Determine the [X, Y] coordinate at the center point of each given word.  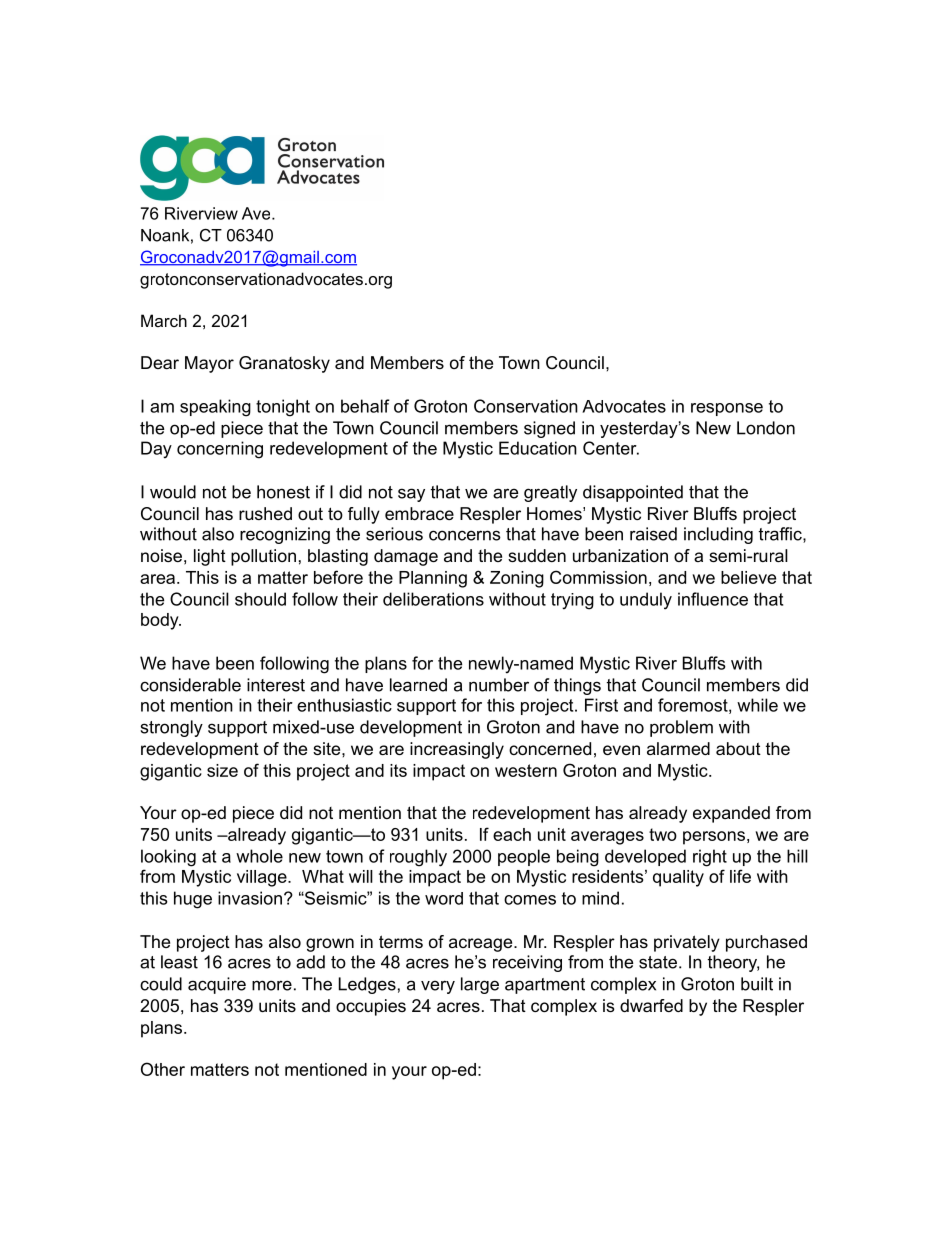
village [263, 878]
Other [163, 1069]
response [727, 409]
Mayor [209, 364]
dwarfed [651, 1005]
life [740, 876]
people [524, 857]
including [718, 535]
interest [276, 685]
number [499, 685]
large [480, 985]
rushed [265, 513]
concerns [465, 535]
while [757, 705]
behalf [365, 406]
